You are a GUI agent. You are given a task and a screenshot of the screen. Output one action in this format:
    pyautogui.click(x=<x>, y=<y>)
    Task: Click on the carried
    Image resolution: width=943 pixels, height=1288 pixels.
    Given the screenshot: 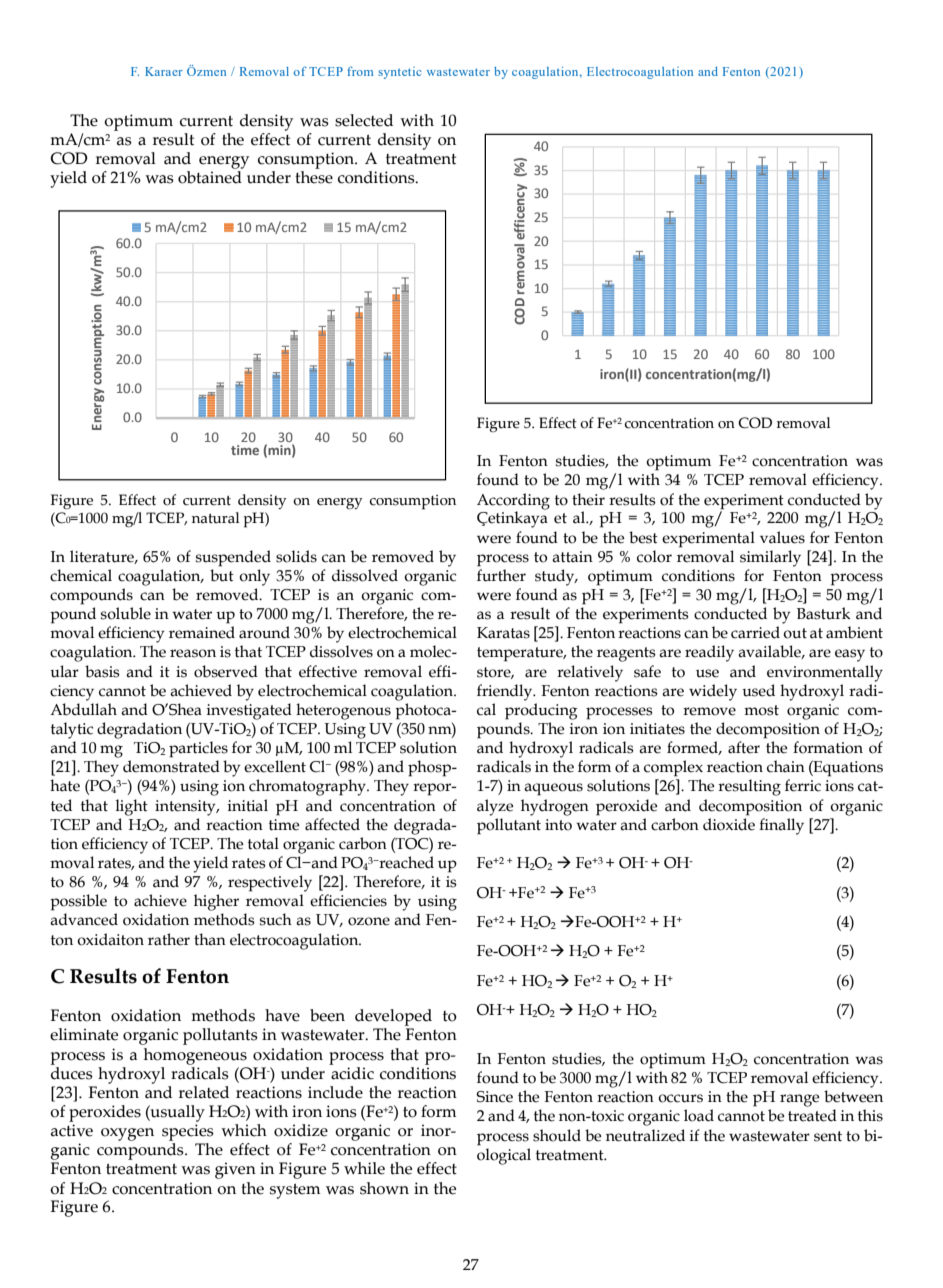 What is the action you would take?
    pyautogui.click(x=755, y=632)
